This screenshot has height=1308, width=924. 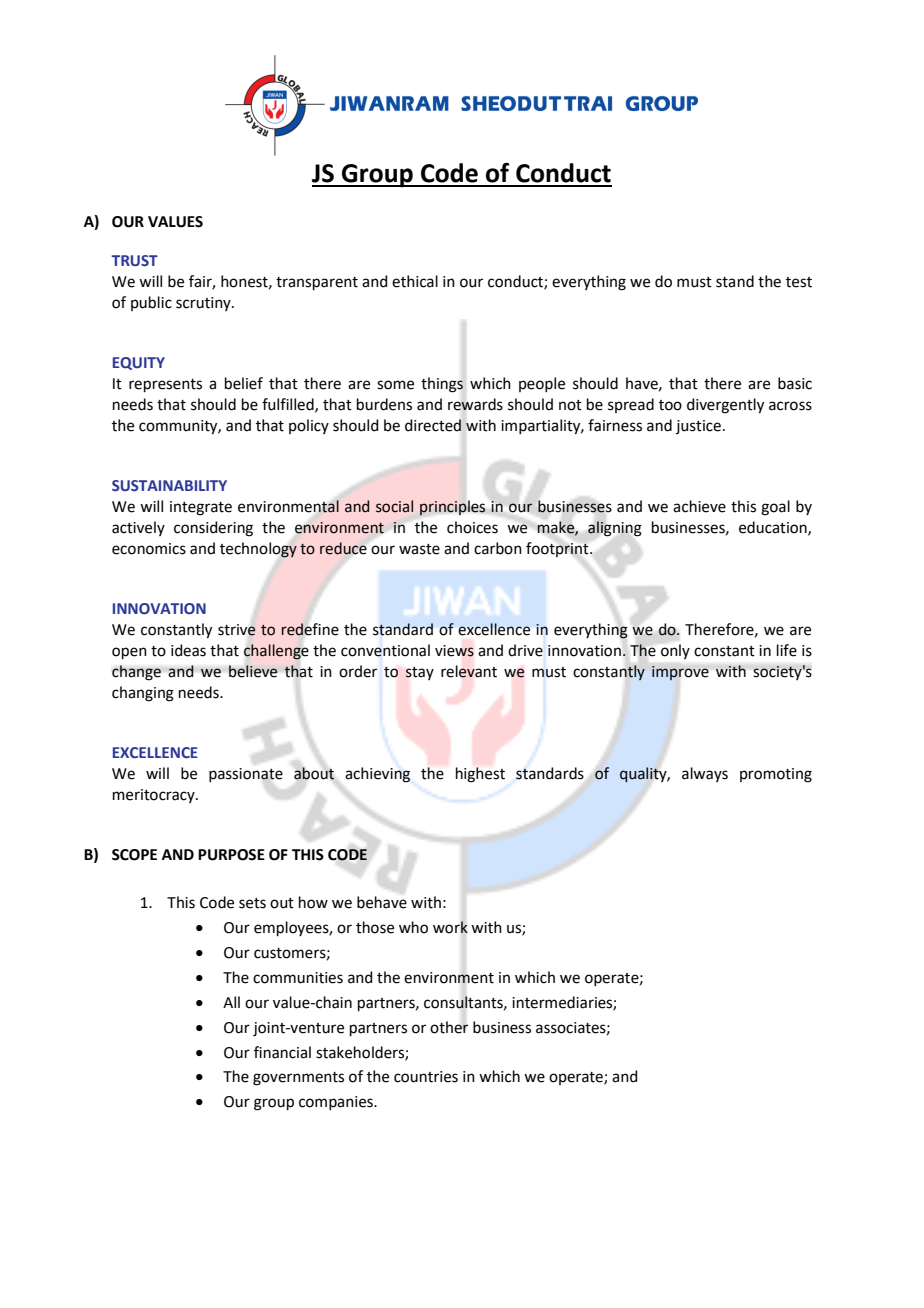 What do you see at coordinates (498, 548) in the screenshot?
I see `carbon` at bounding box center [498, 548].
